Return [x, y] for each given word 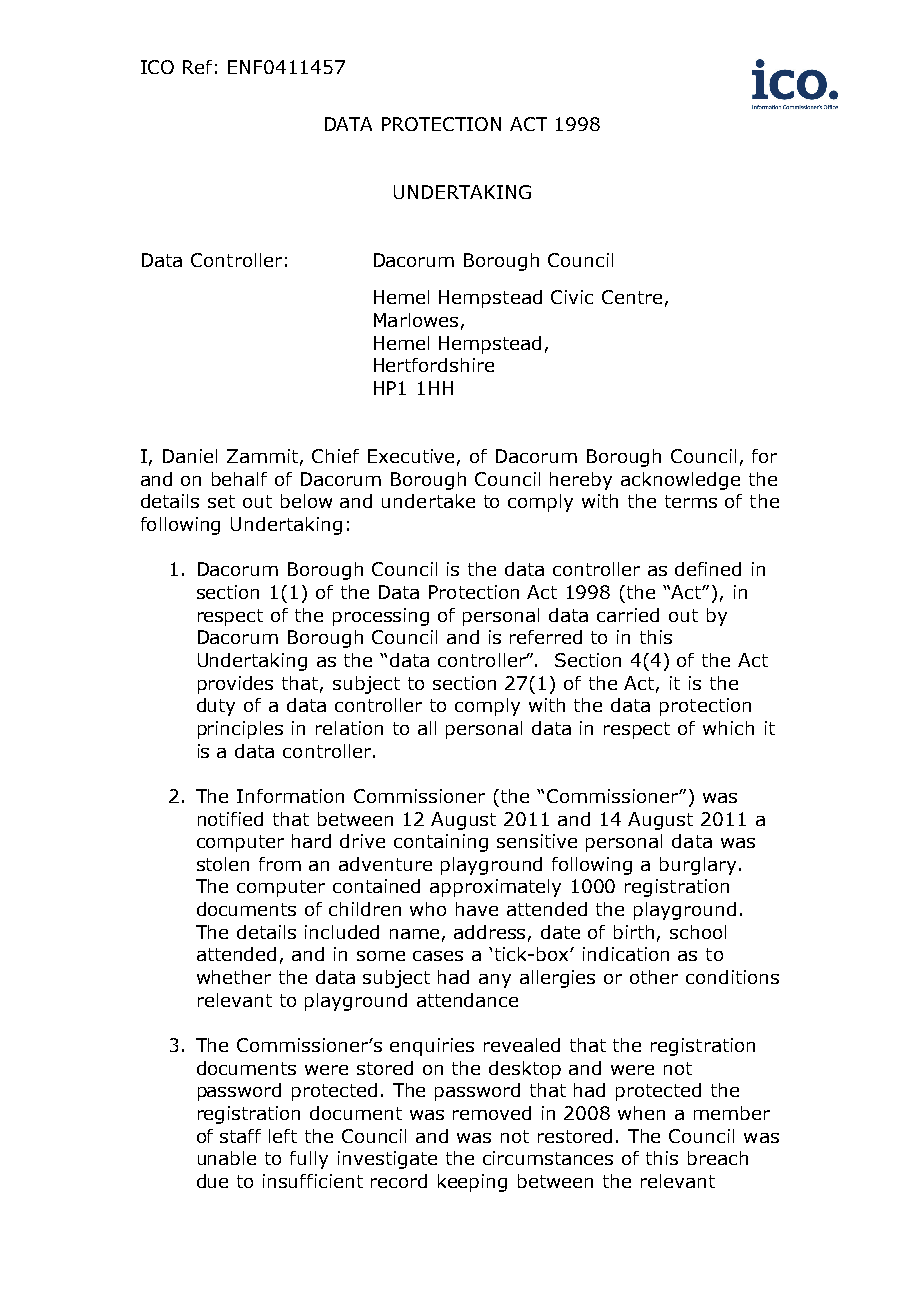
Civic [572, 297]
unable [227, 1158]
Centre [632, 297]
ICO [157, 67]
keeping [472, 1183]
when [641, 1113]
